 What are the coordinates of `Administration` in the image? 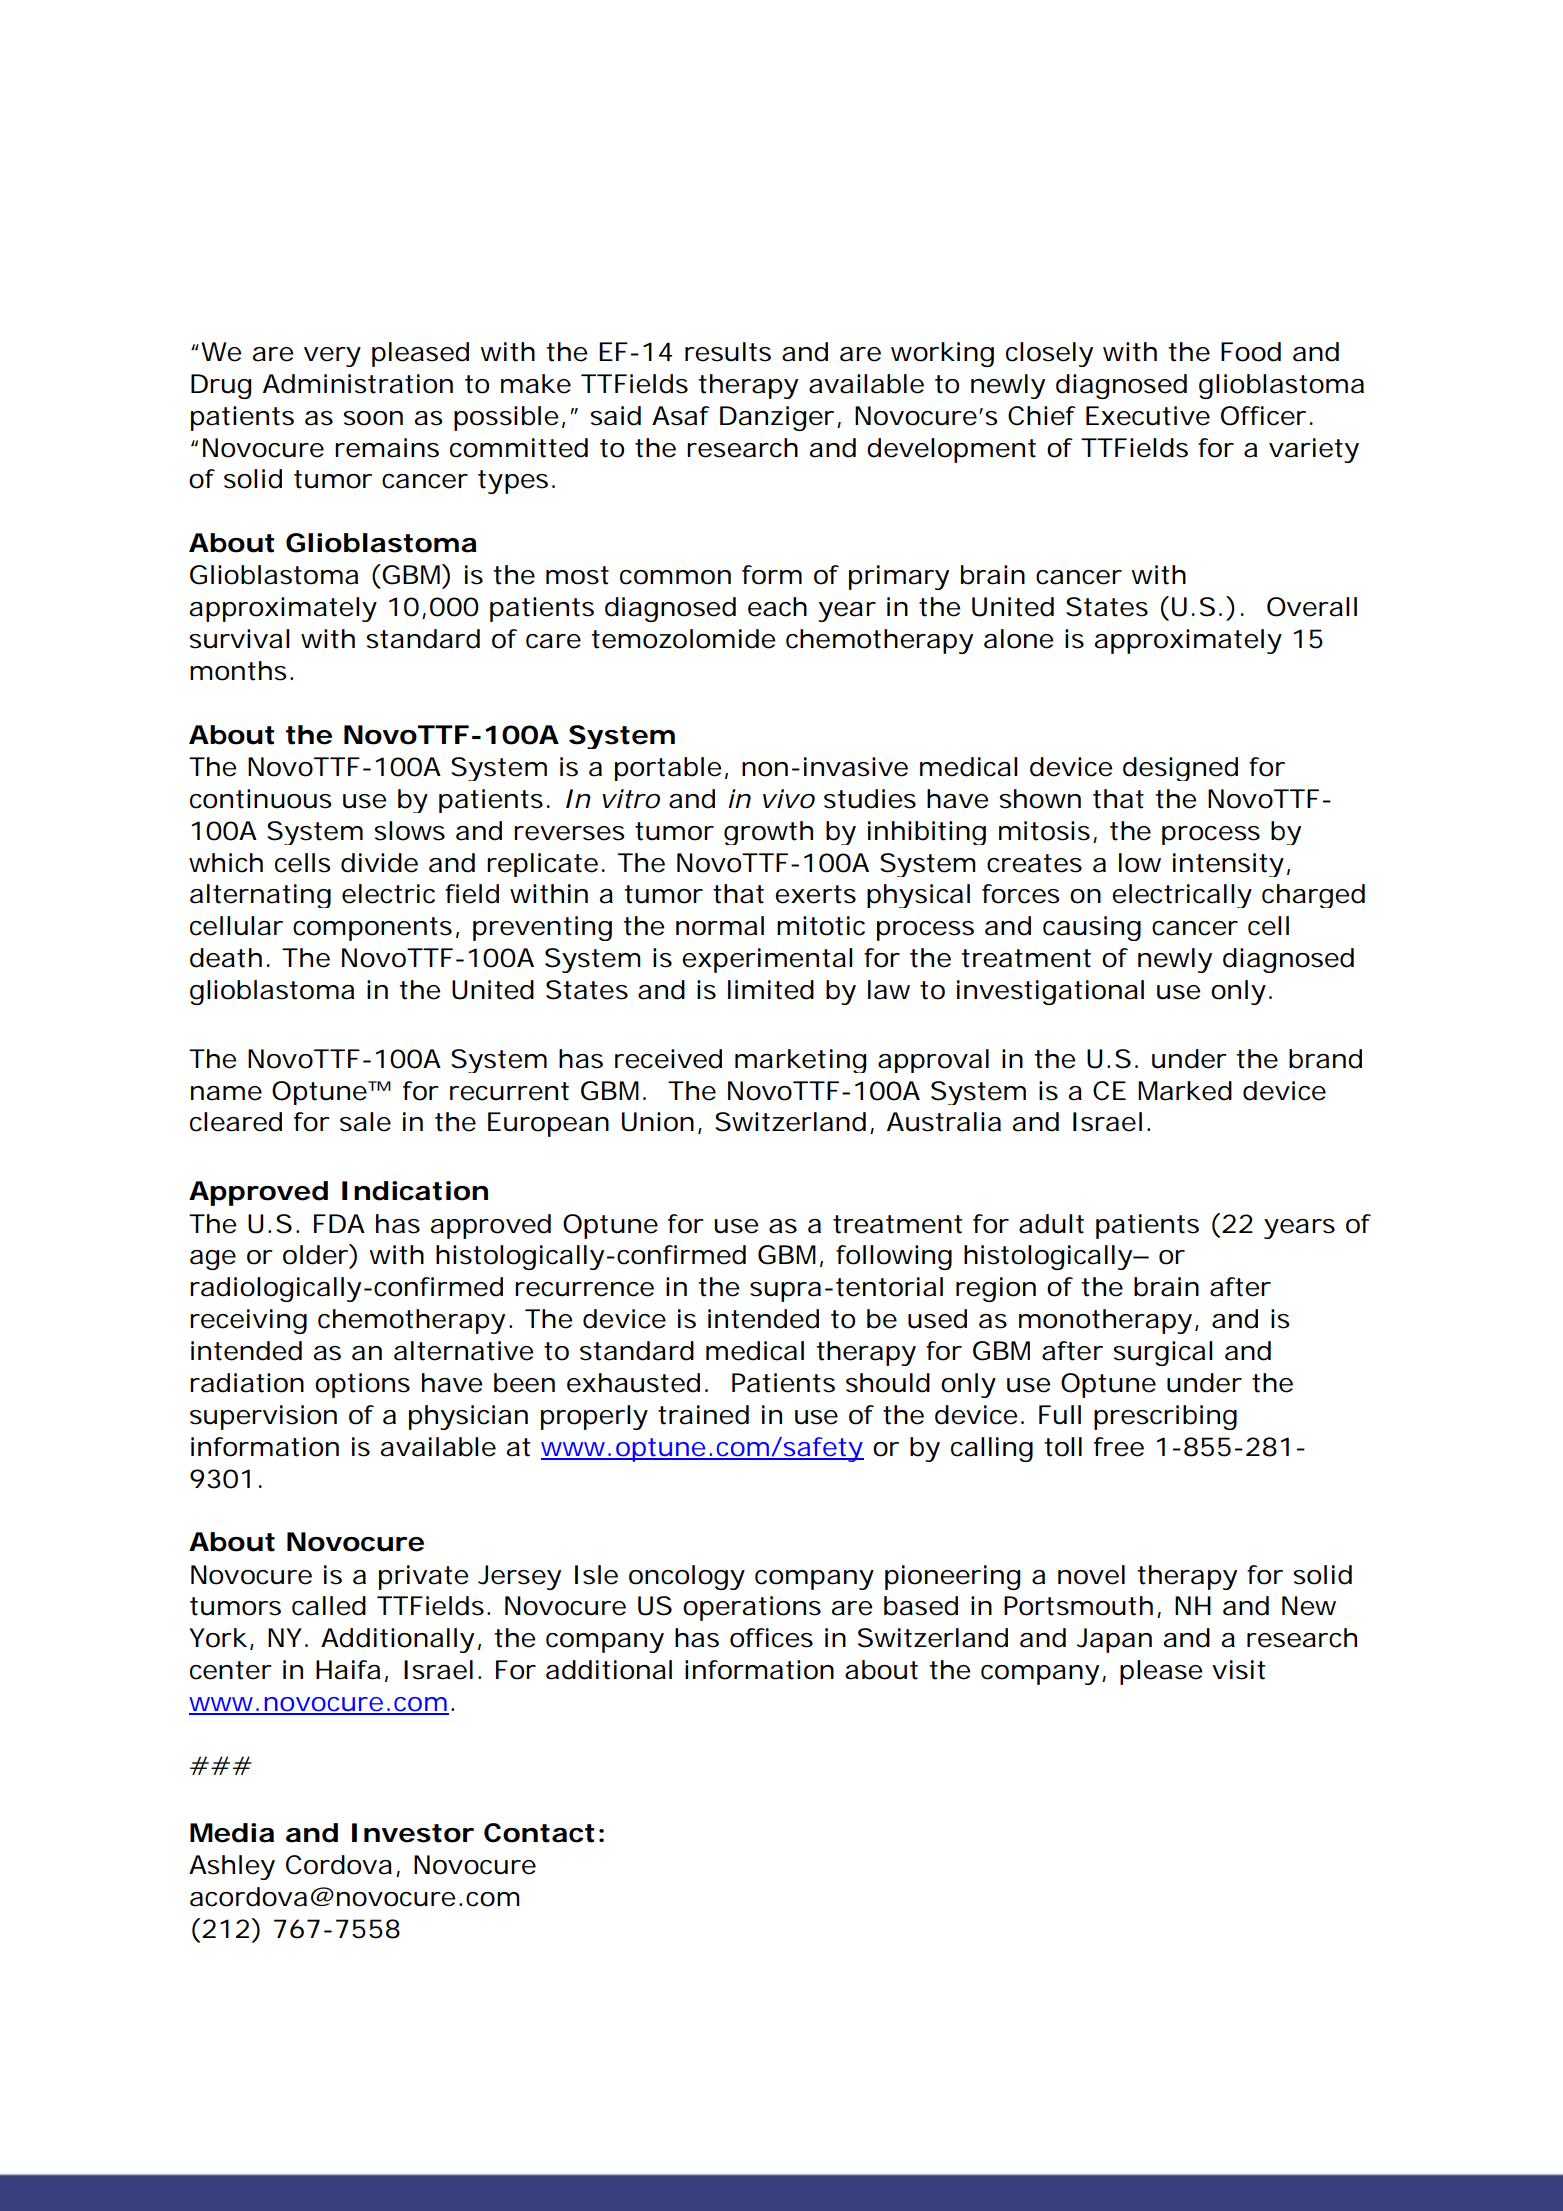 It's located at (358, 384).
